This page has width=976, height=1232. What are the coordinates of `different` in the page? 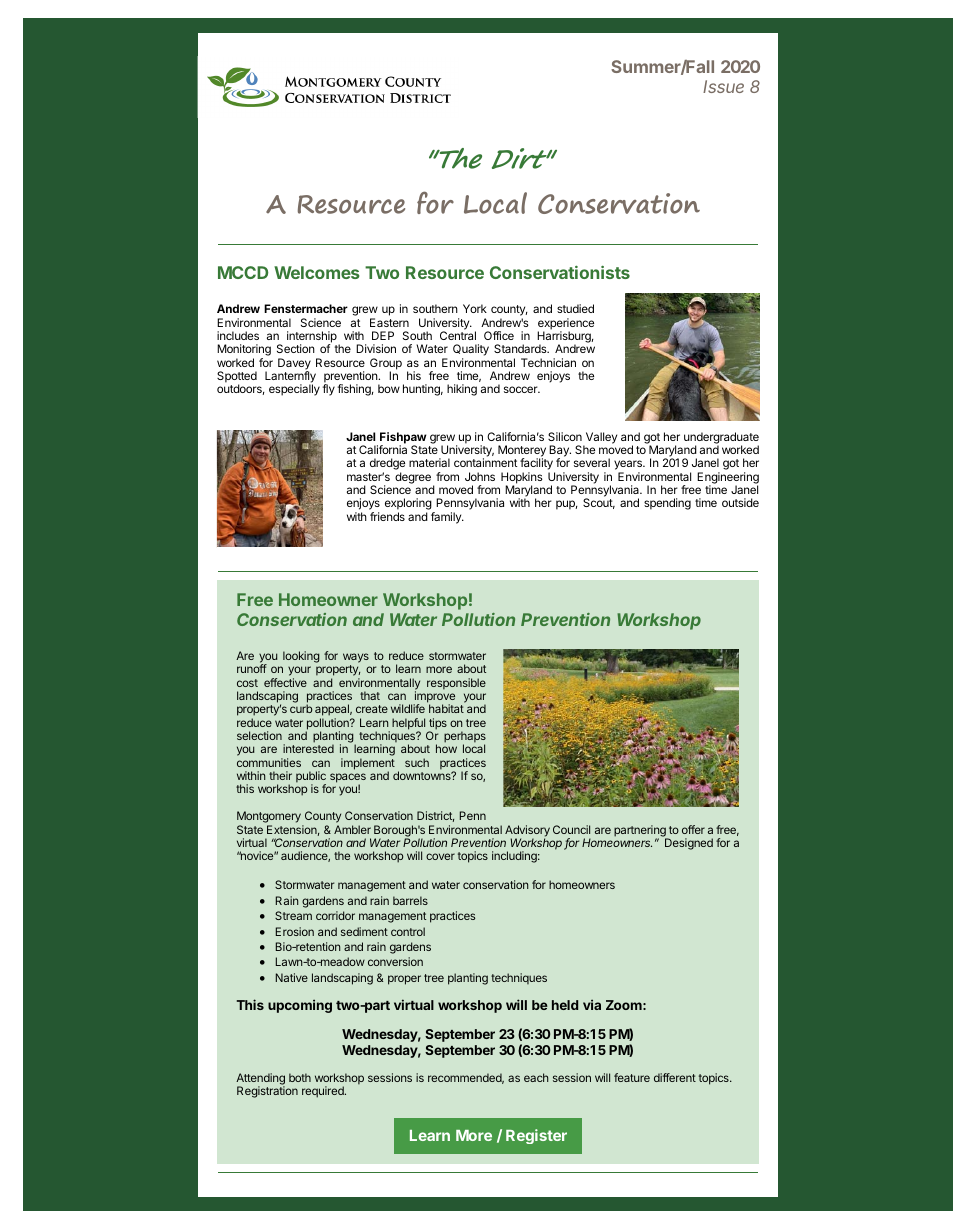 It's located at (675, 1077).
